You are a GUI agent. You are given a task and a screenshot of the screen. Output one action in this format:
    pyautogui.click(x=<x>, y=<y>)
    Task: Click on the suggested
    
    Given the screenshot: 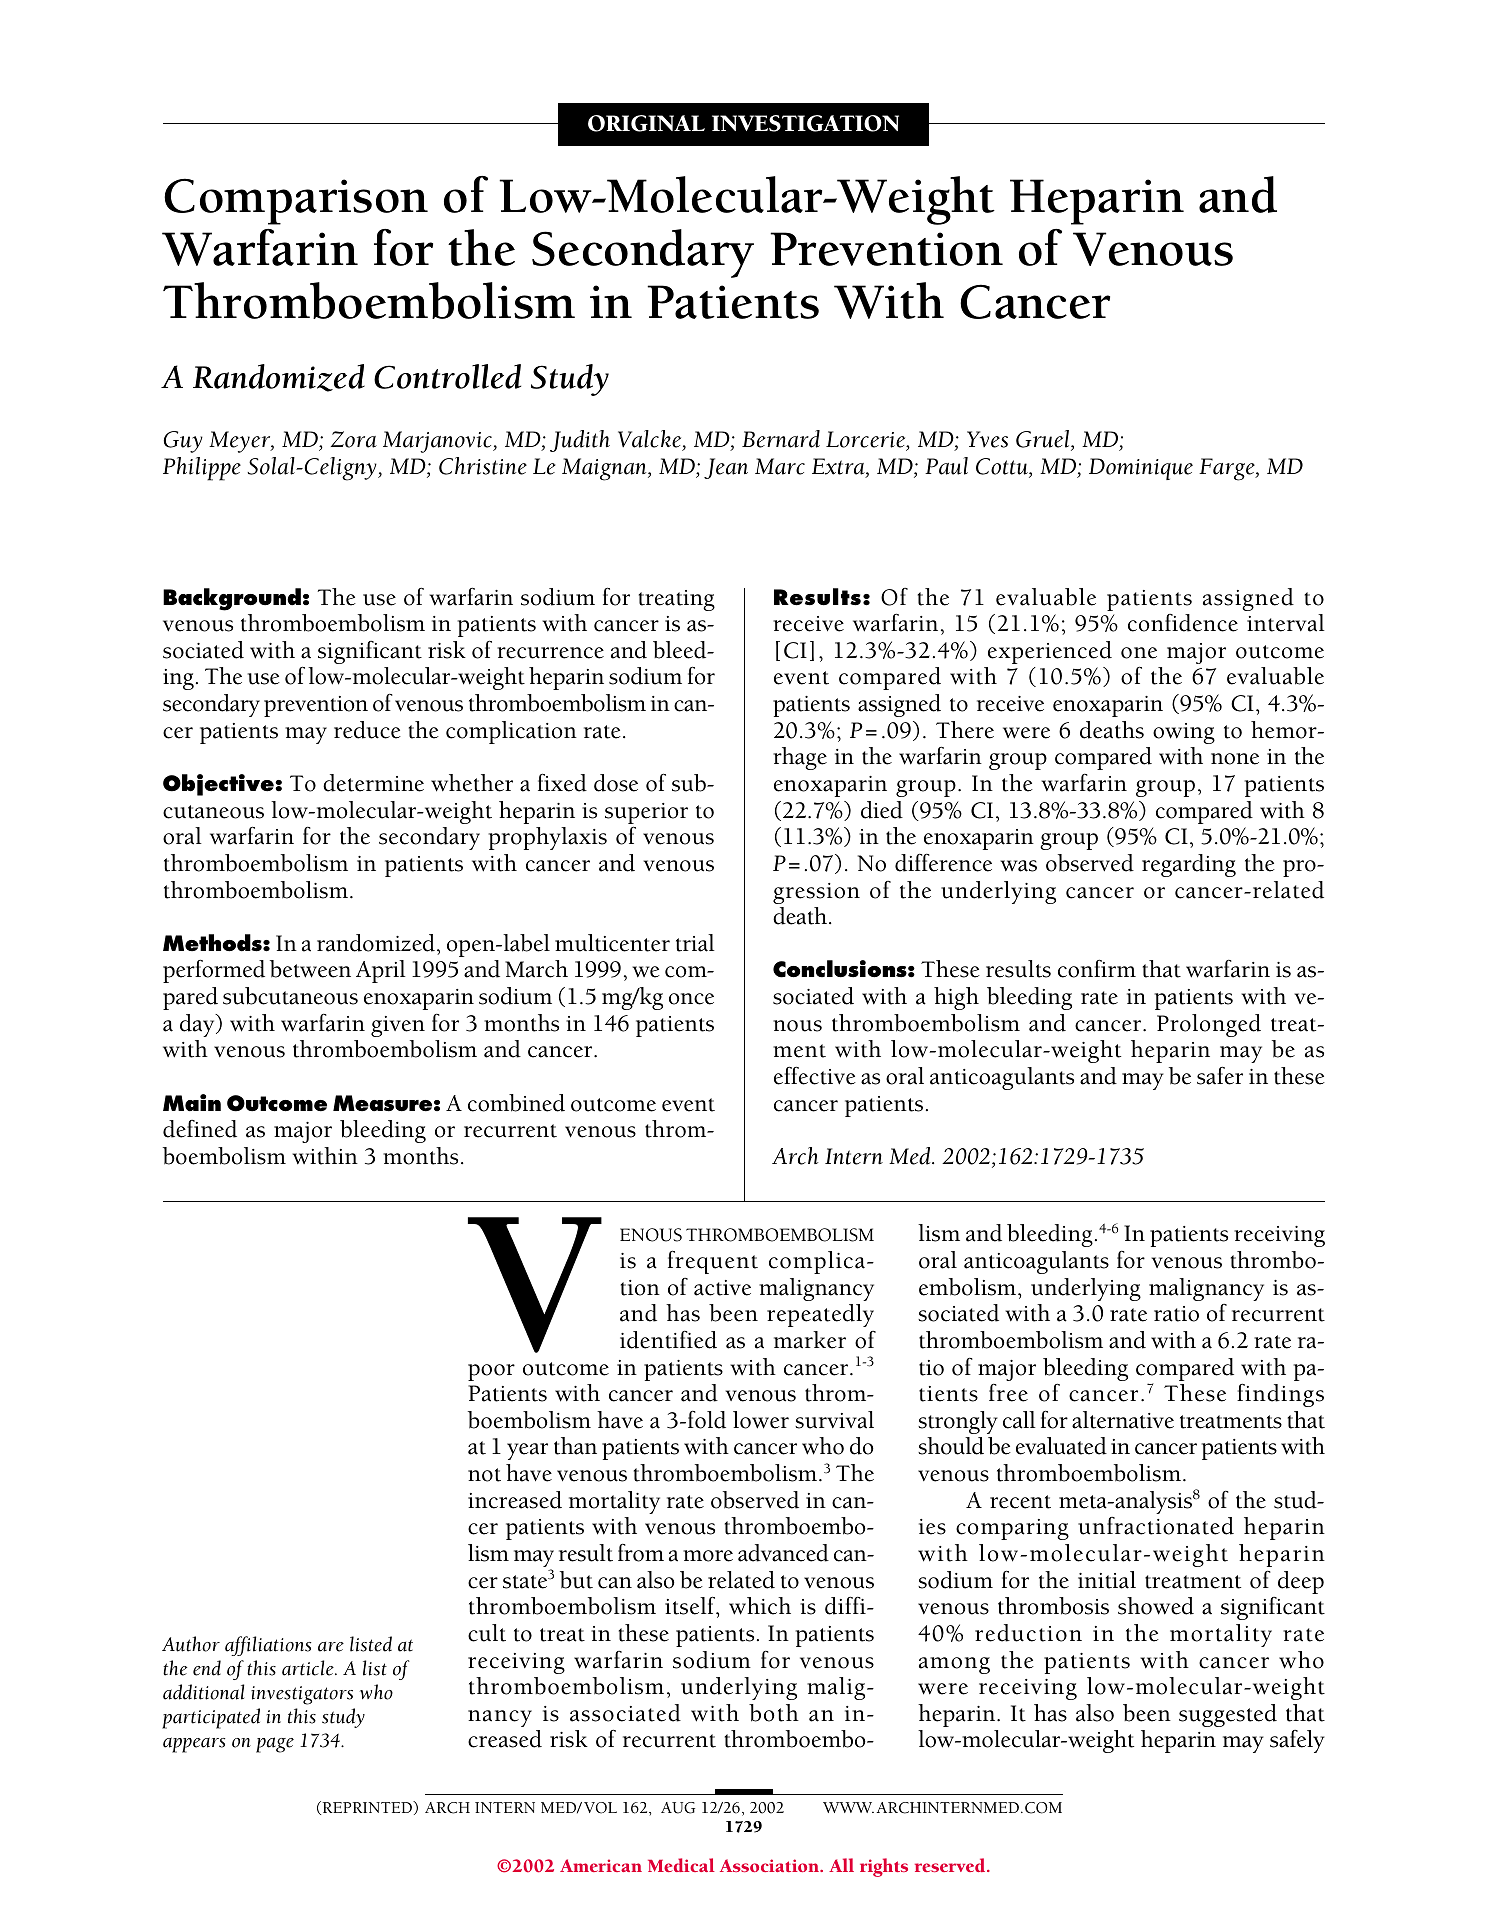 What is the action you would take?
    pyautogui.click(x=1228, y=1715)
